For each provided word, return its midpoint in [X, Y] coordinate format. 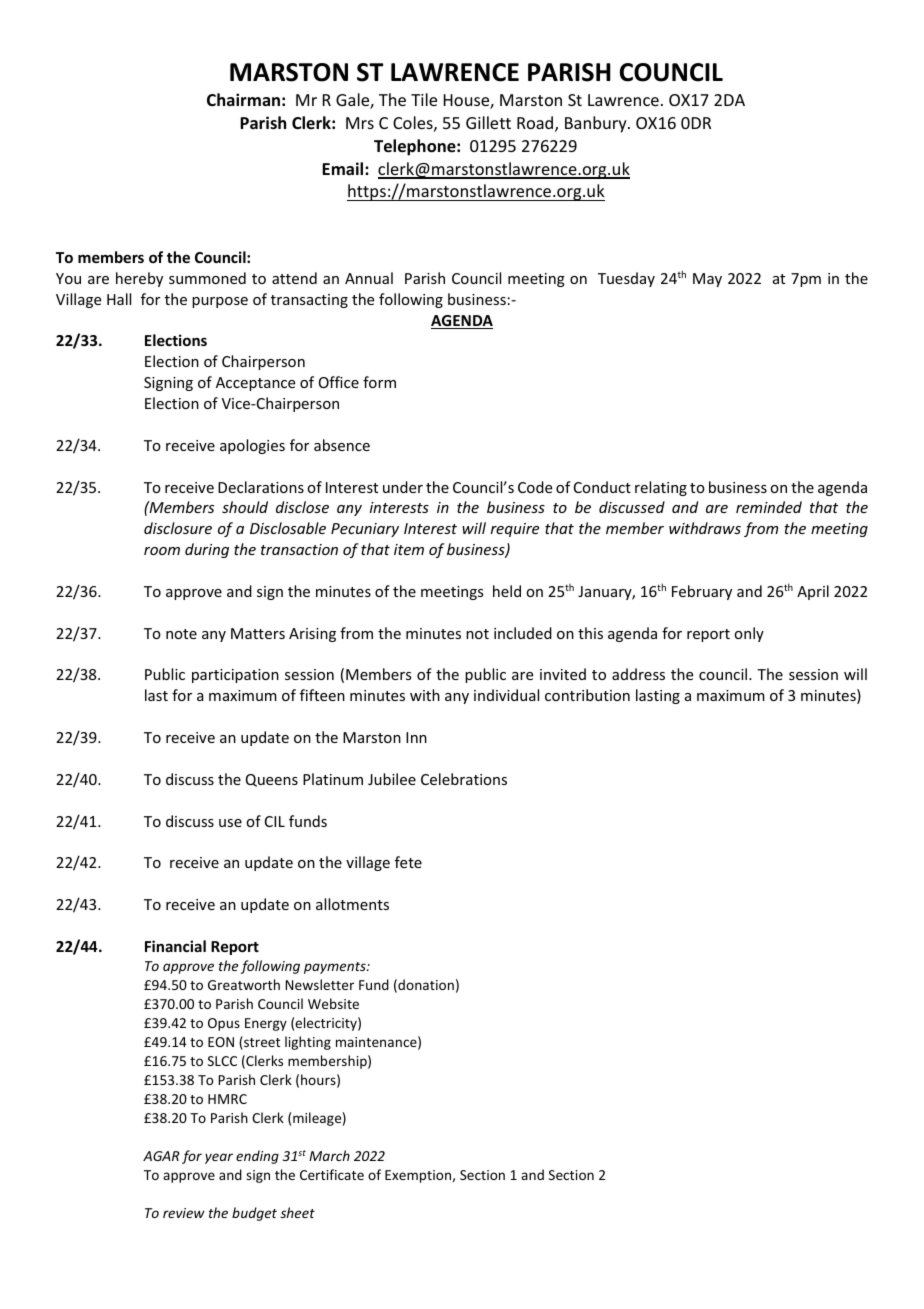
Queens [272, 780]
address [638, 674]
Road [536, 124]
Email [344, 168]
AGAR [161, 1156]
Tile [424, 99]
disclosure [178, 528]
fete [408, 862]
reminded [769, 507]
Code [535, 487]
